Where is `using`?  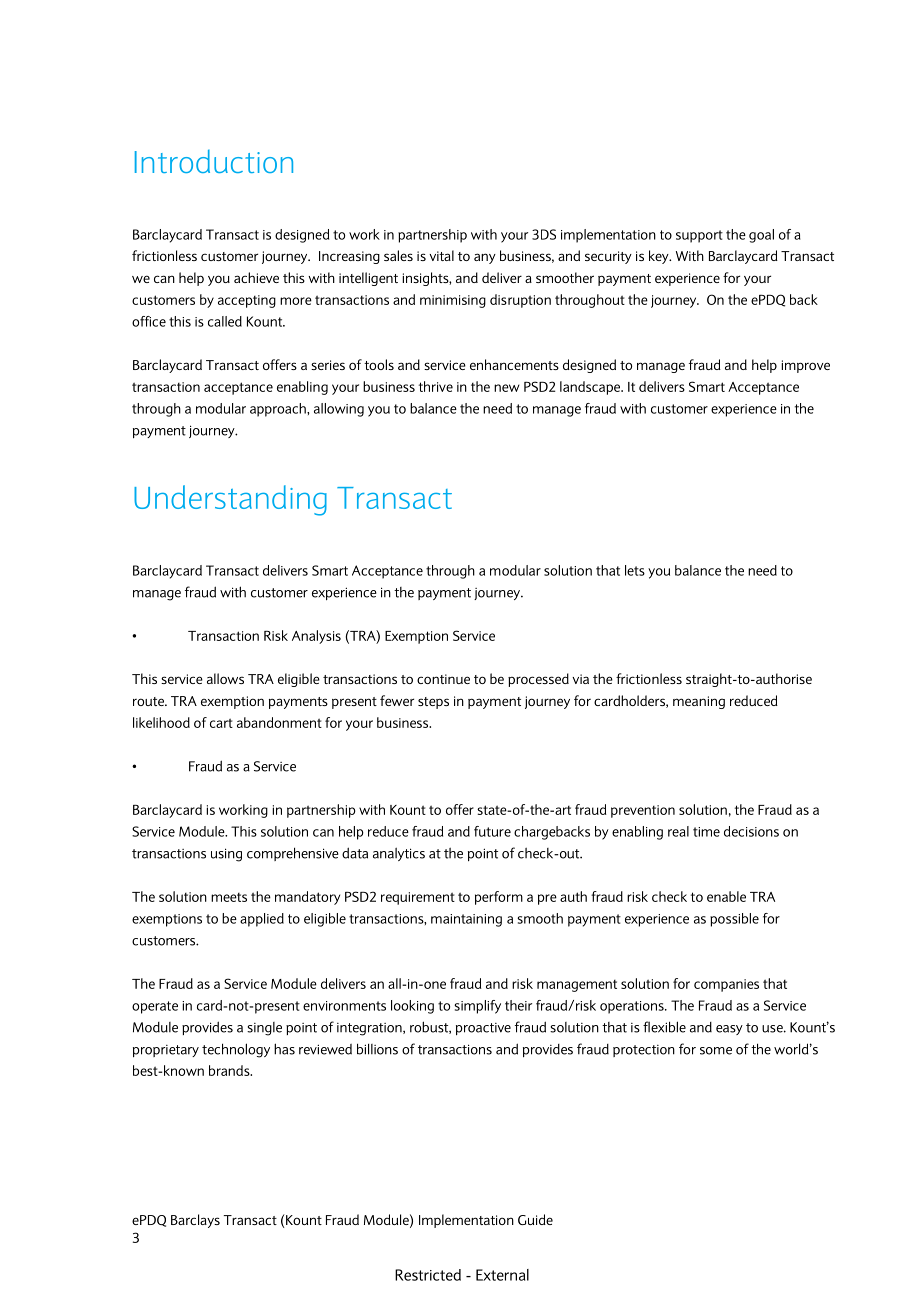 using is located at coordinates (226, 855).
